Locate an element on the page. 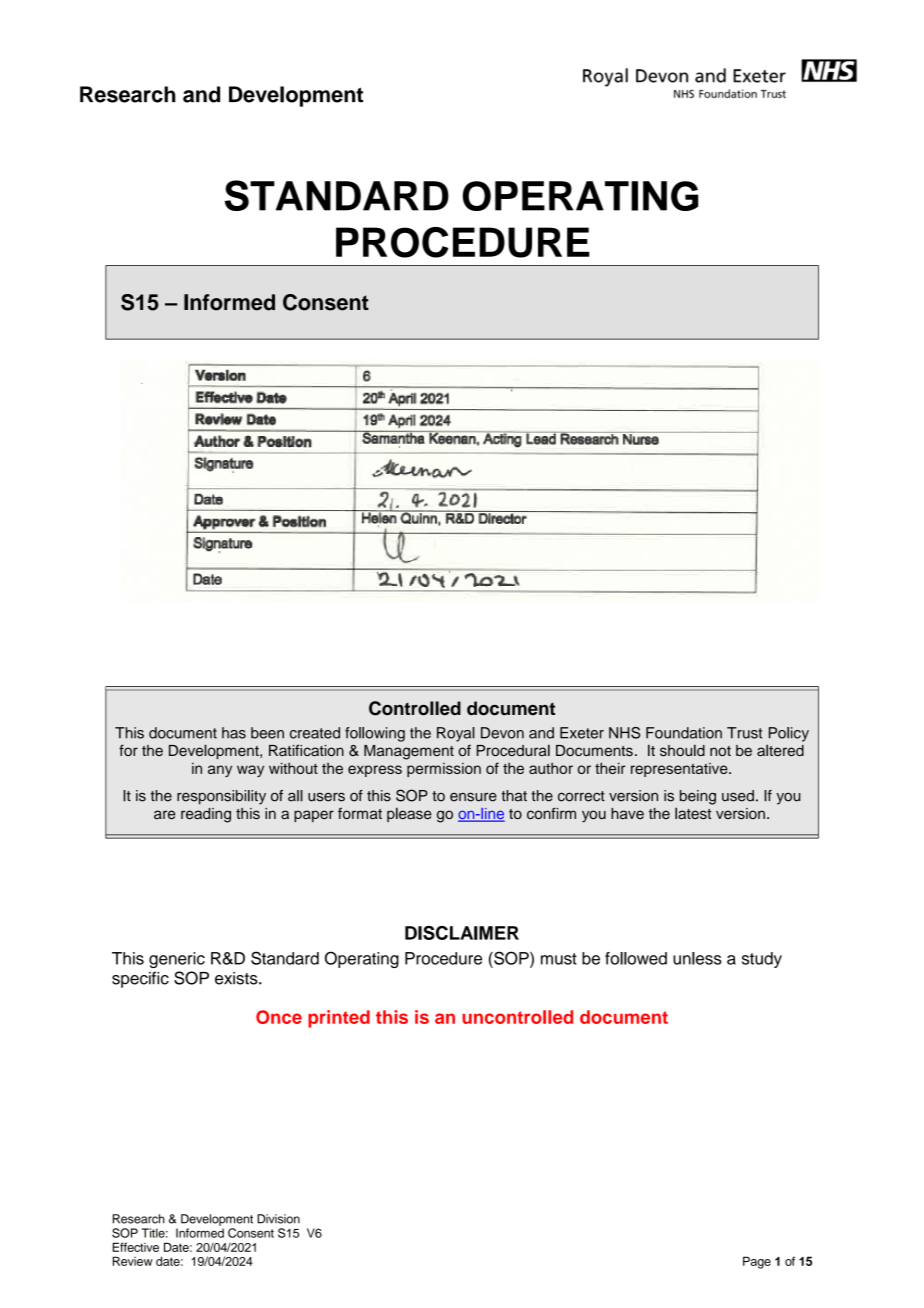 The height and width of the page is (1308, 924). printed is located at coordinates (339, 1019).
